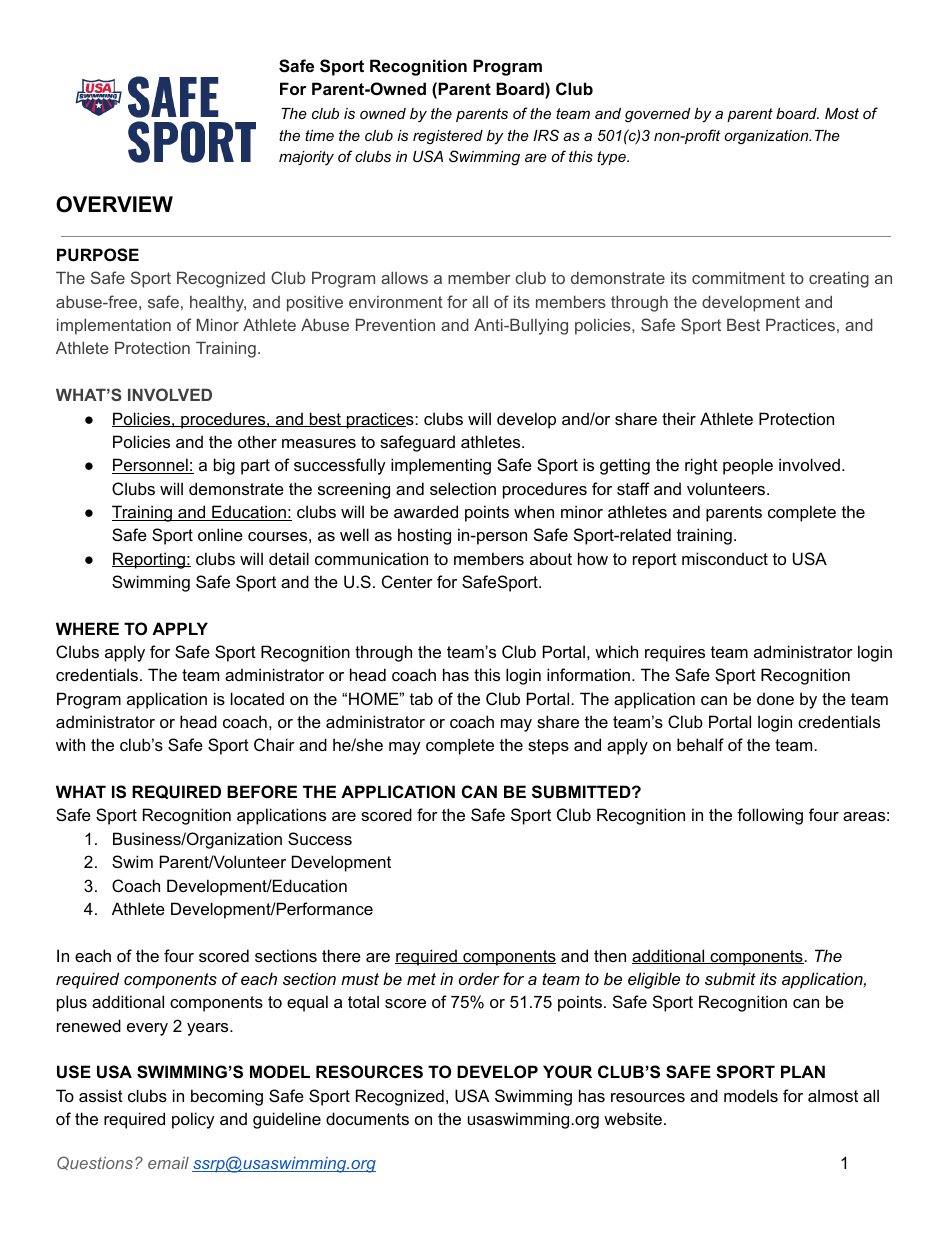  Describe the element at coordinates (657, 115) in the screenshot. I see `governed` at that location.
